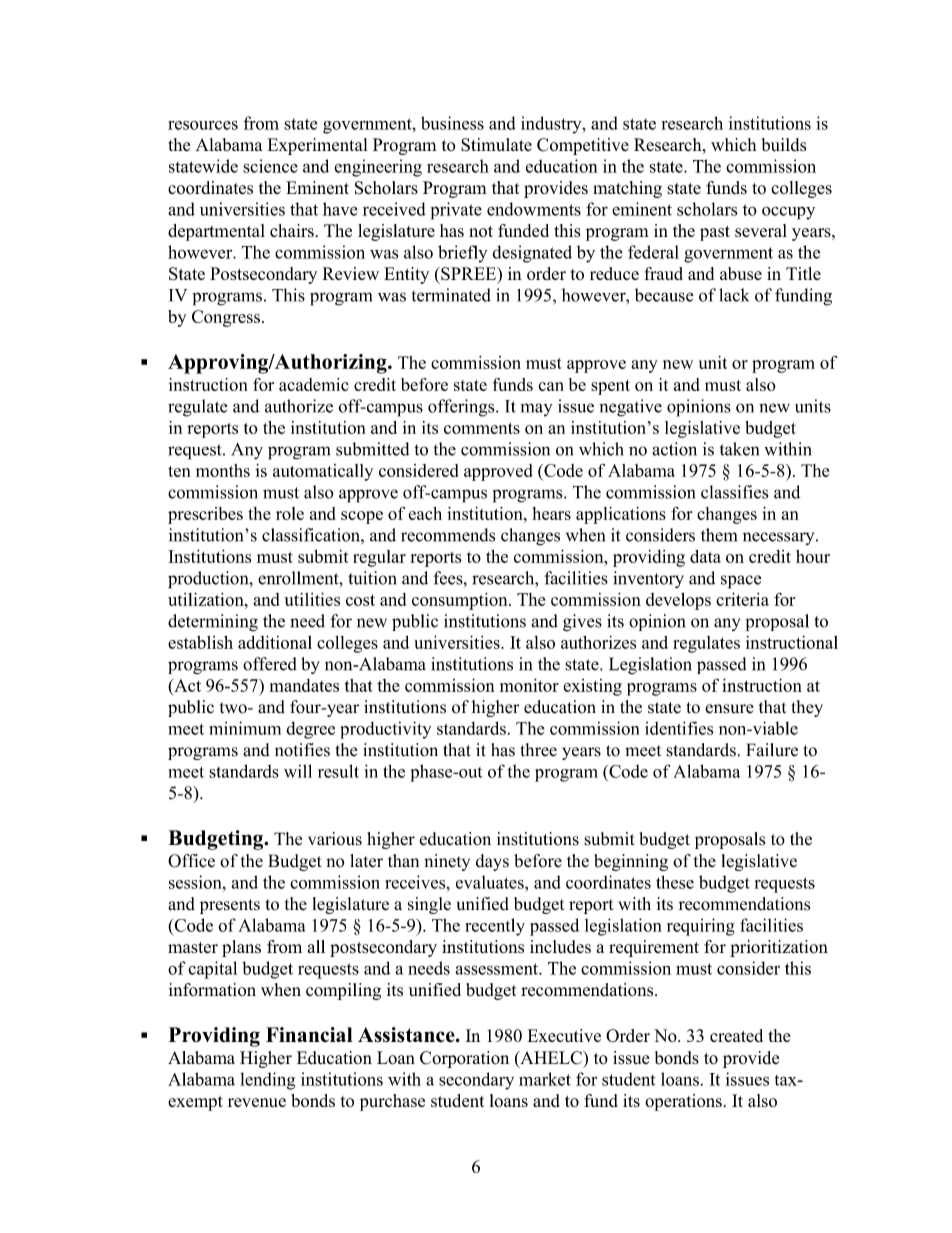 Image resolution: width=952 pixels, height=1233 pixels. Describe the element at coordinates (675, 882) in the image. I see `these` at that location.
